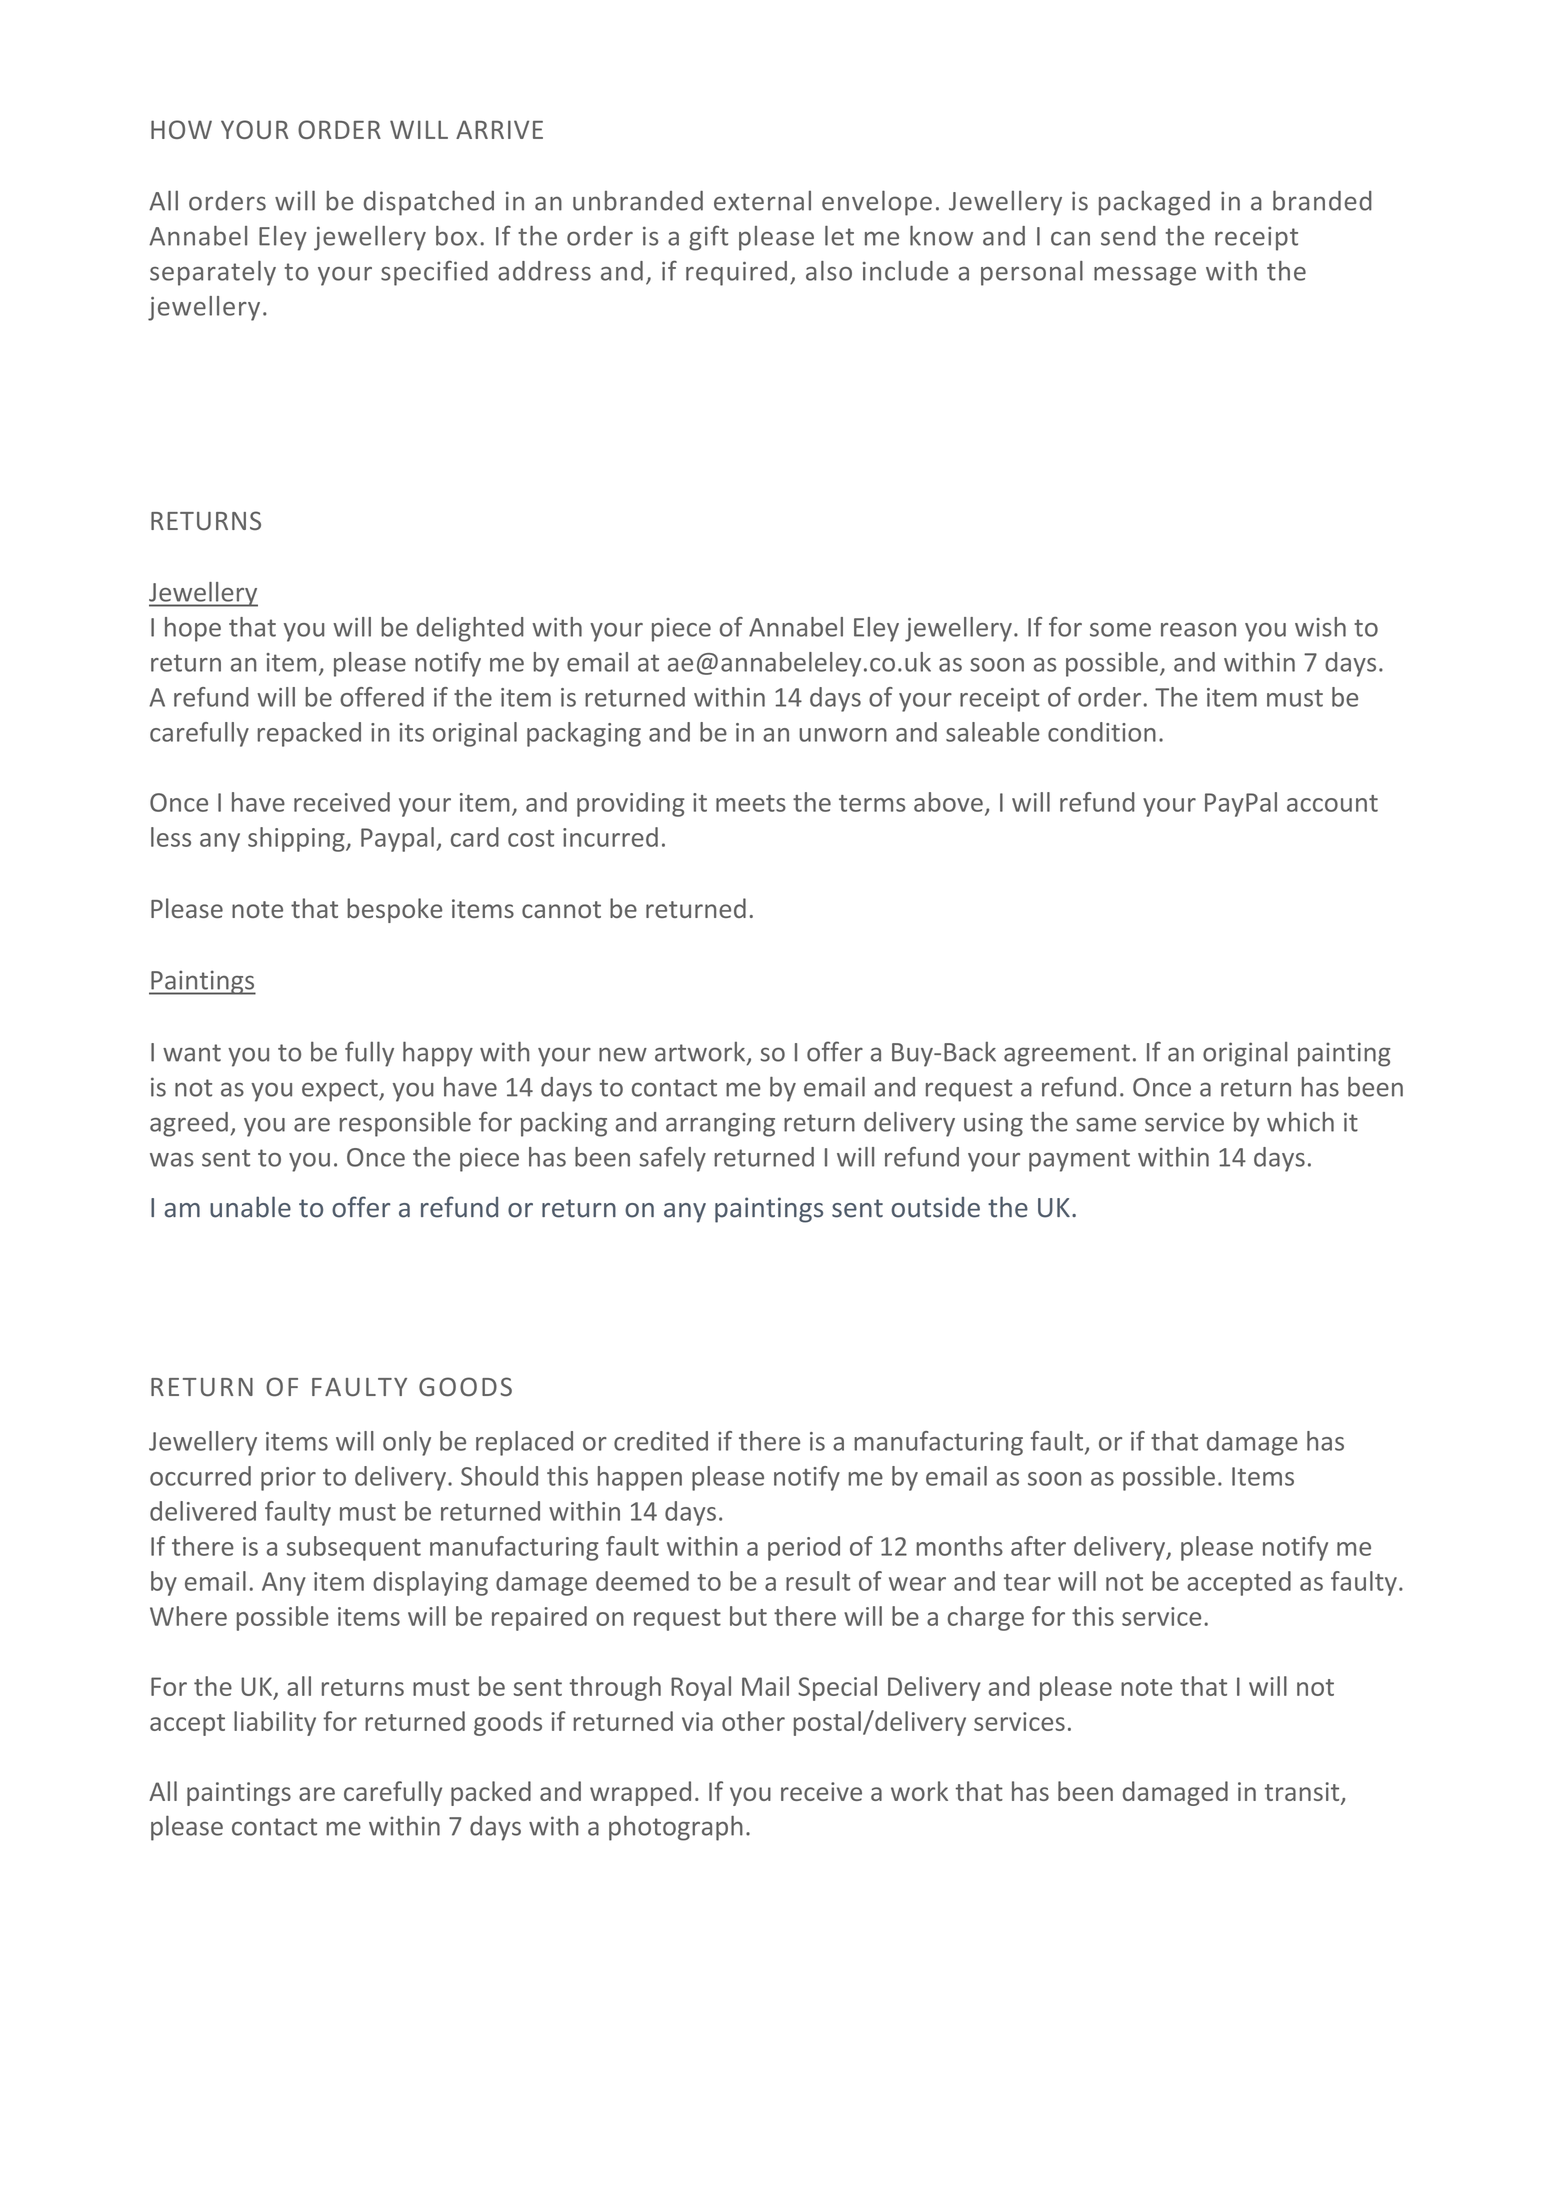 The image size is (1552, 2195). What do you see at coordinates (1303, 1793) in the image?
I see `transit` at bounding box center [1303, 1793].
